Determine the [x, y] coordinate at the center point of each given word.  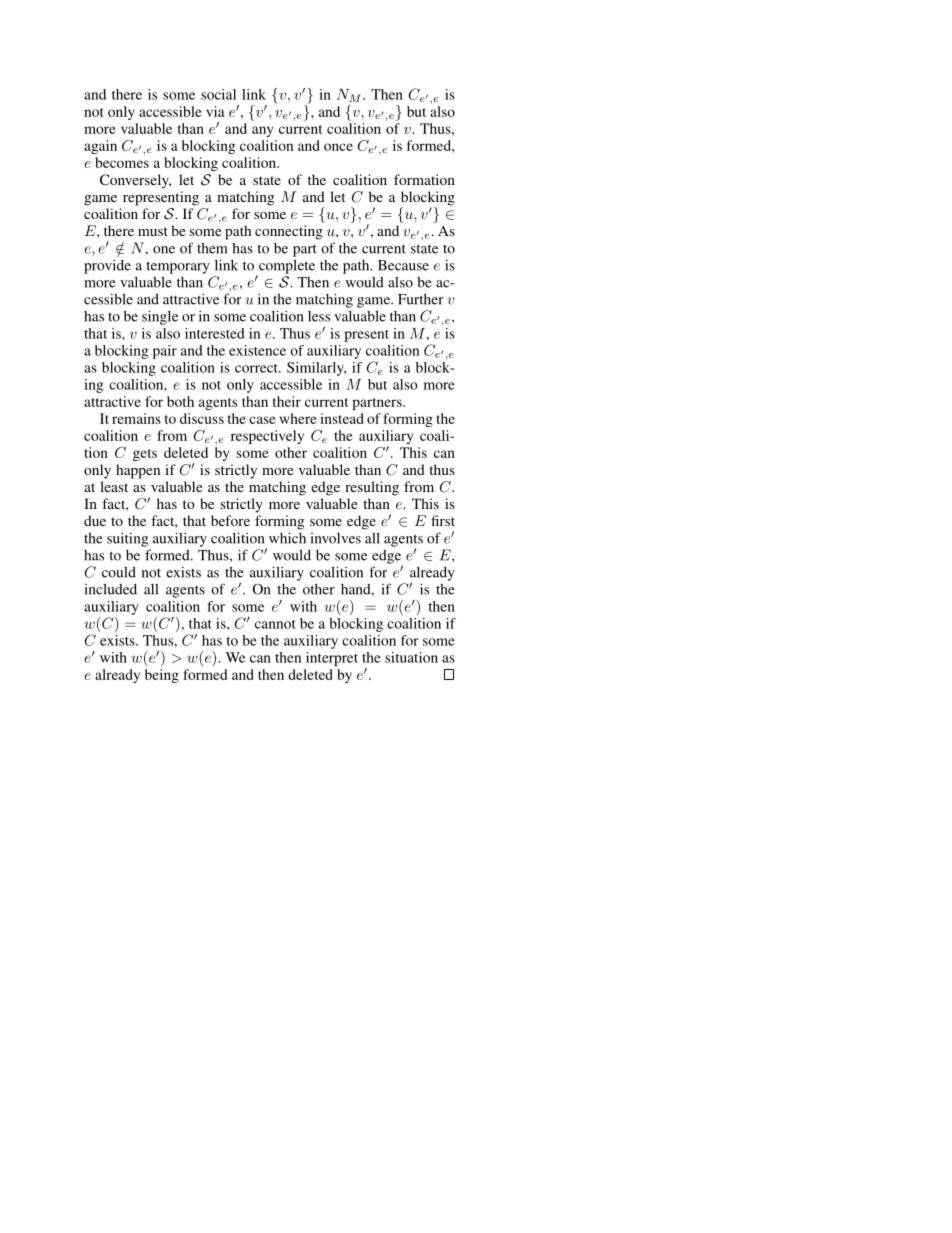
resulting [372, 488]
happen [138, 471]
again [100, 147]
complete [287, 266]
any [262, 131]
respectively [267, 437]
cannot [275, 624]
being [162, 676]
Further [421, 299]
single [160, 317]
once [338, 147]
